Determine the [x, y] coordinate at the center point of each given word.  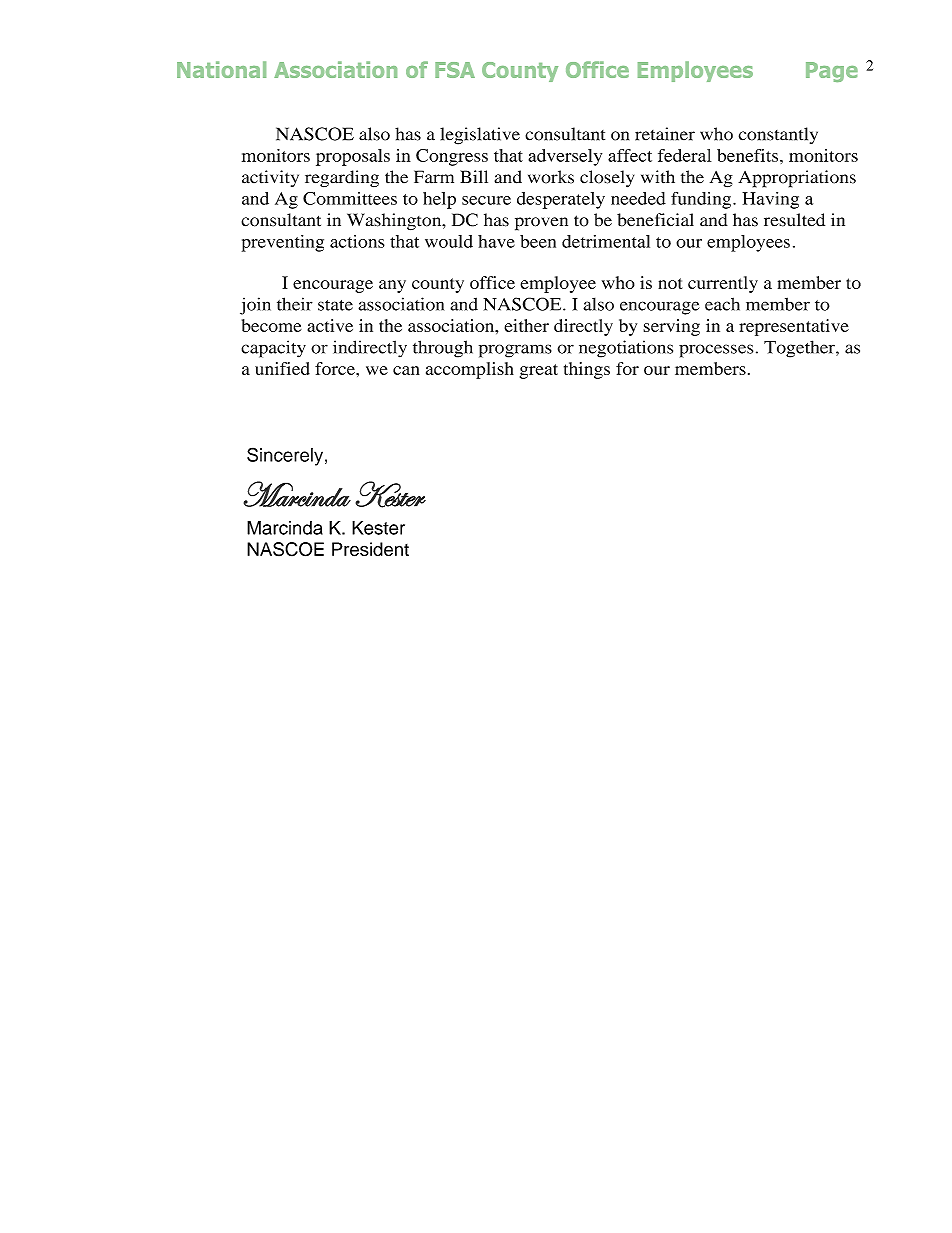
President [370, 549]
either [526, 325]
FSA [455, 70]
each [722, 304]
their [295, 304]
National [221, 69]
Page [832, 72]
